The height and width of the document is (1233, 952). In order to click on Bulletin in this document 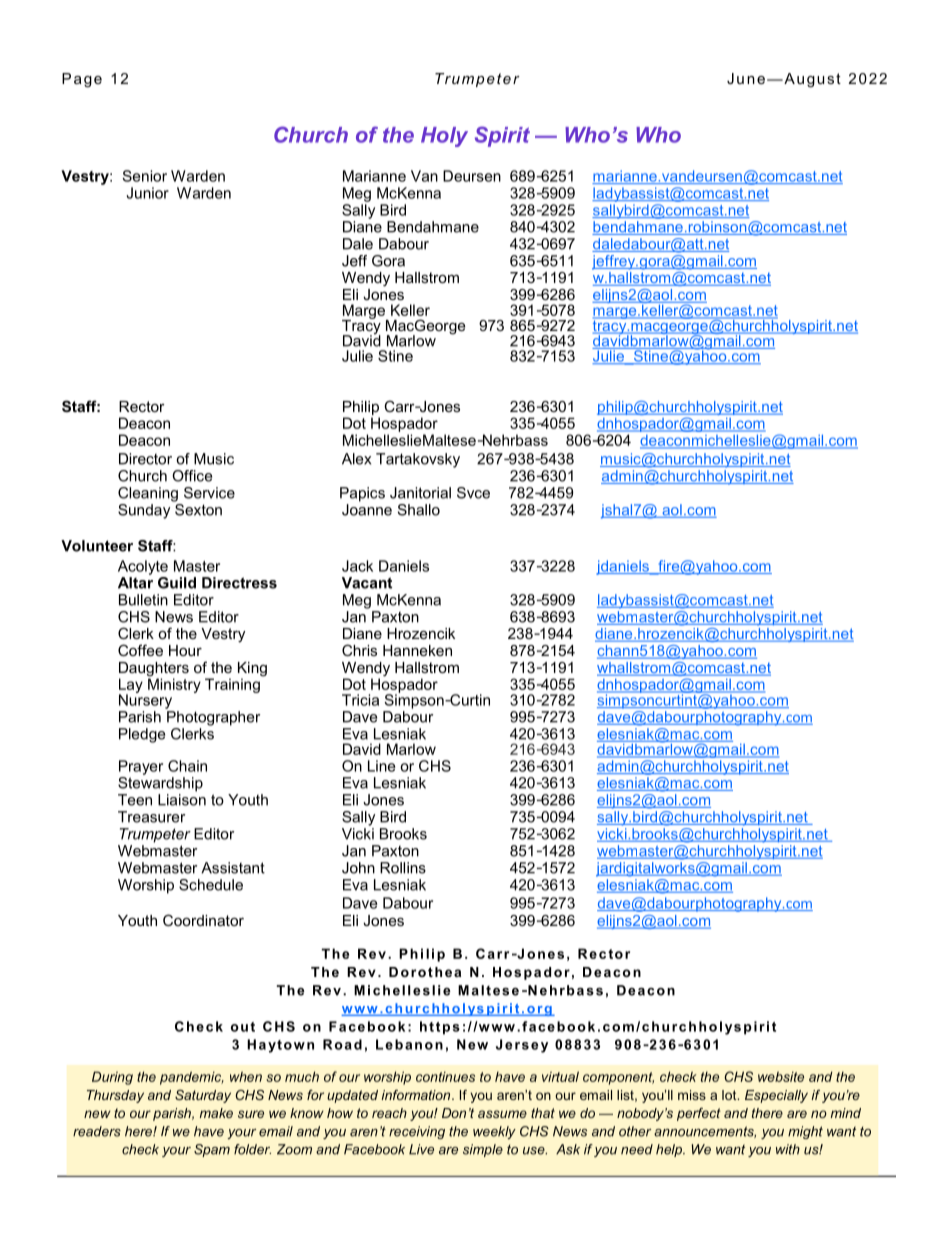, I will do `click(143, 600)`.
